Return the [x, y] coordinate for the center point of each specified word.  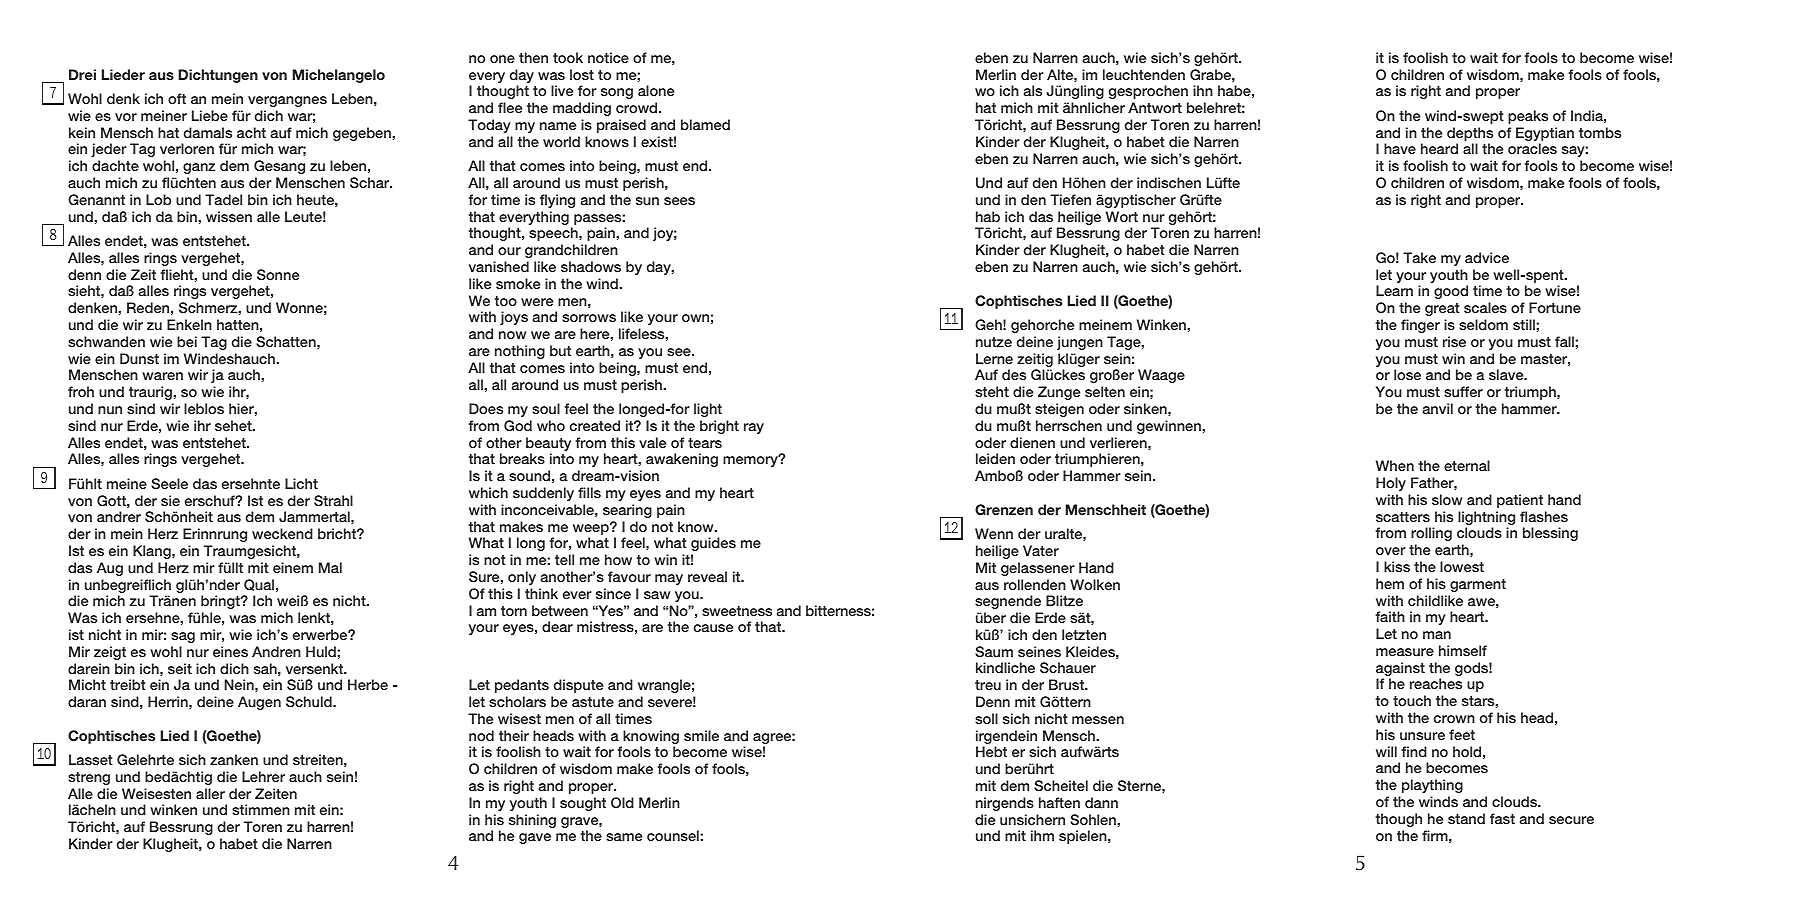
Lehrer [263, 776]
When [1395, 465]
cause [713, 628]
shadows [591, 266]
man [1437, 635]
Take [1419, 257]
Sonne [278, 275]
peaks [1528, 117]
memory [751, 461]
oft [177, 98]
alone [656, 90]
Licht [301, 483]
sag [183, 637]
